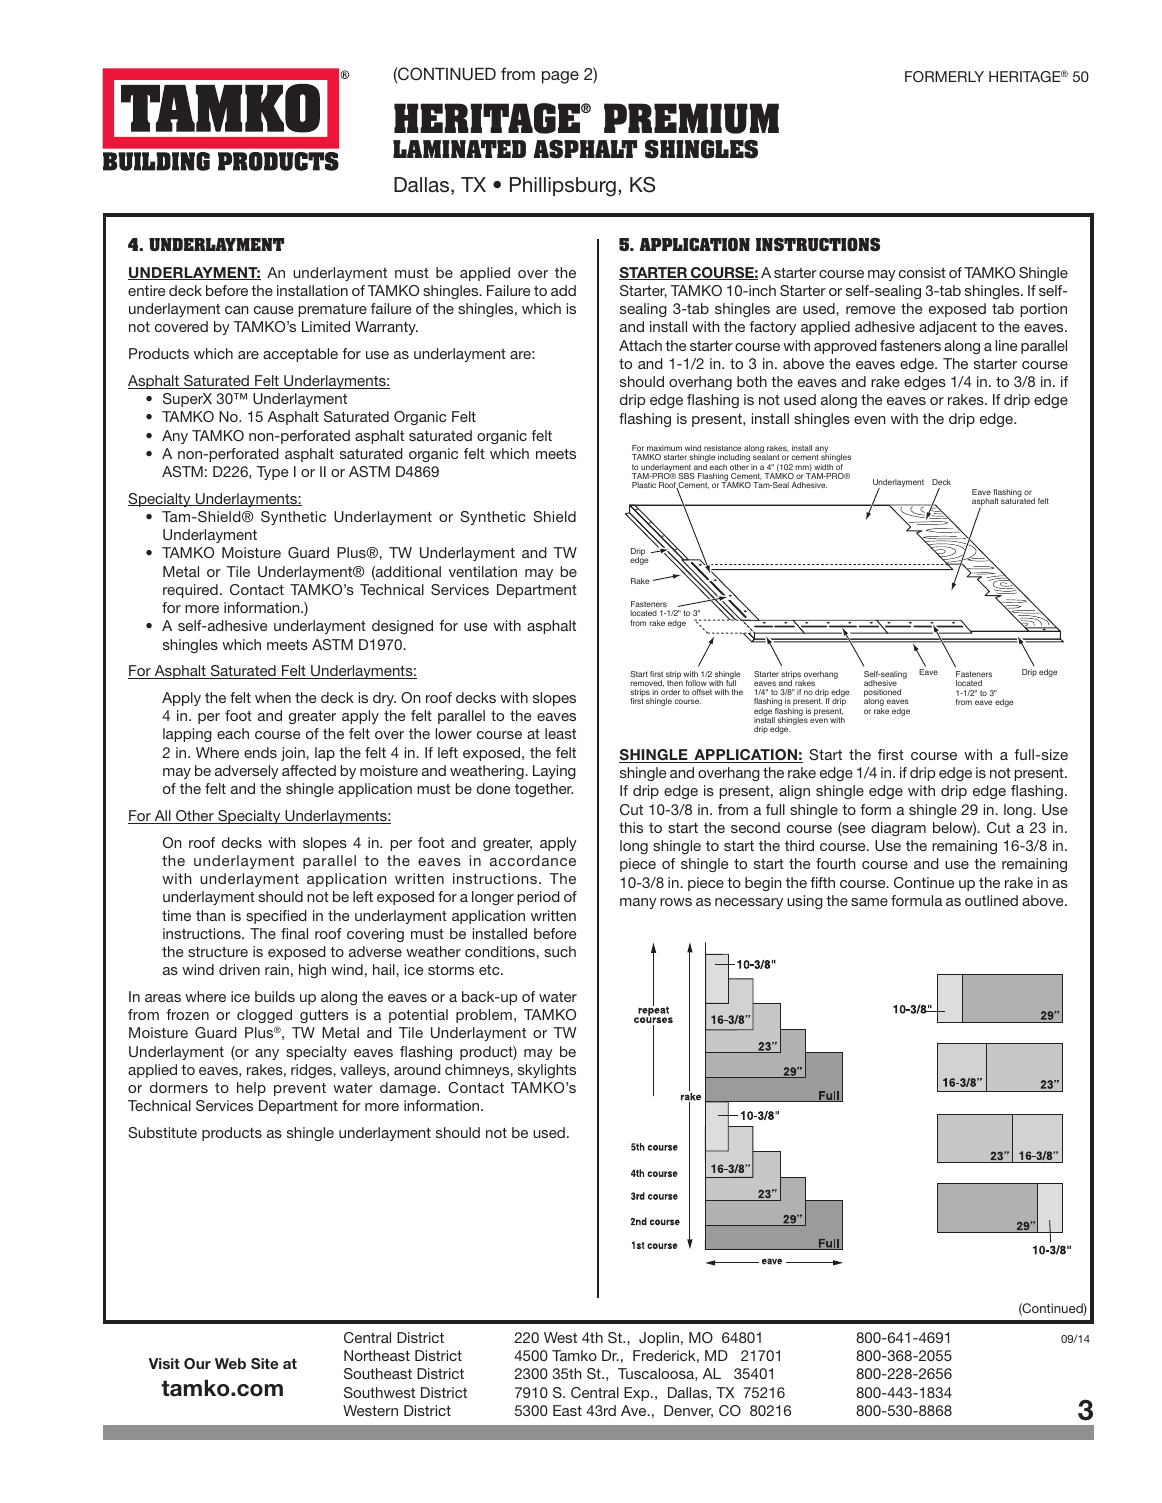 Image resolution: width=1162 pixels, height=1503 pixels. What do you see at coordinates (264, 1363) in the document?
I see `Site` at bounding box center [264, 1363].
